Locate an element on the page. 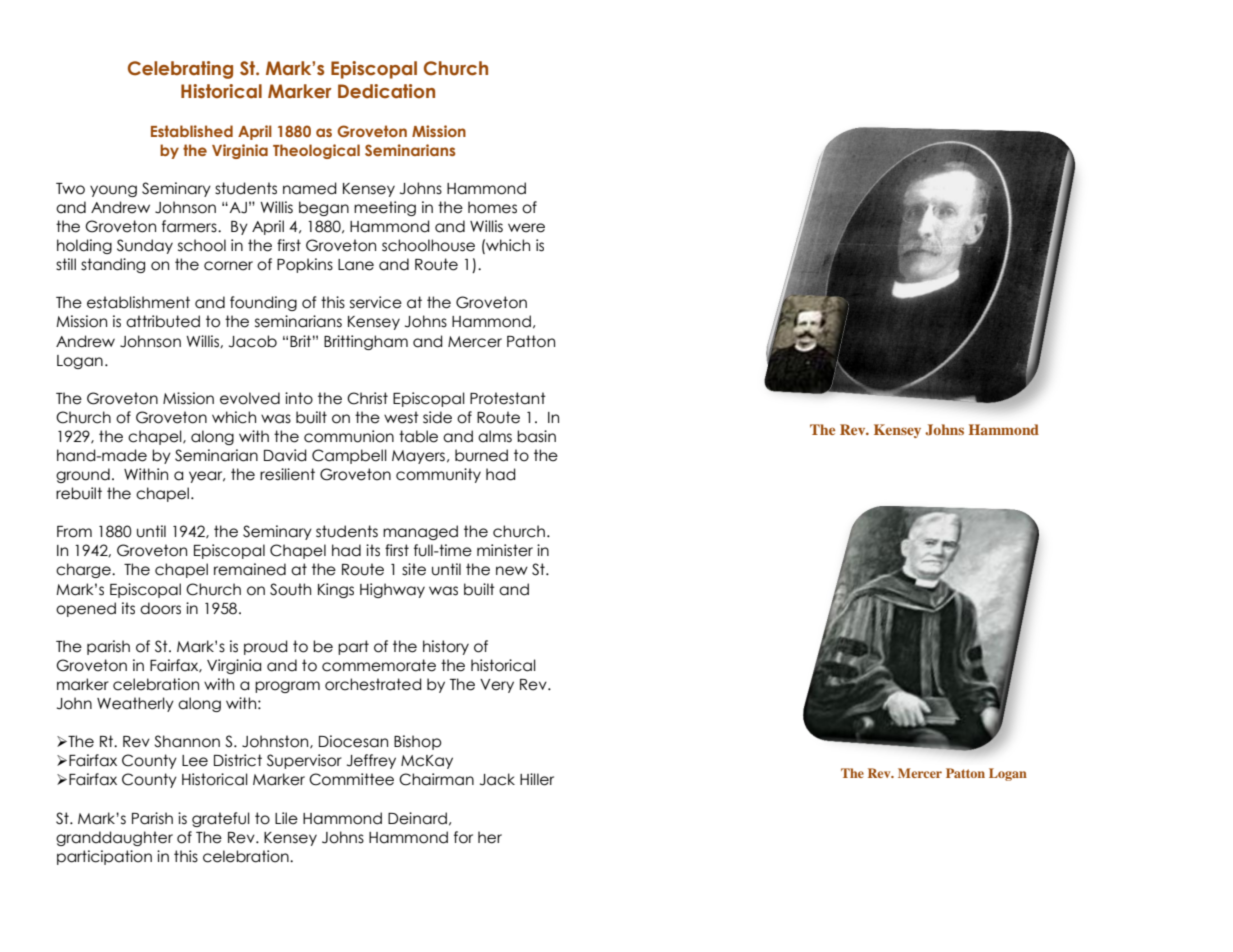  granddaughter is located at coordinates (114, 838).
